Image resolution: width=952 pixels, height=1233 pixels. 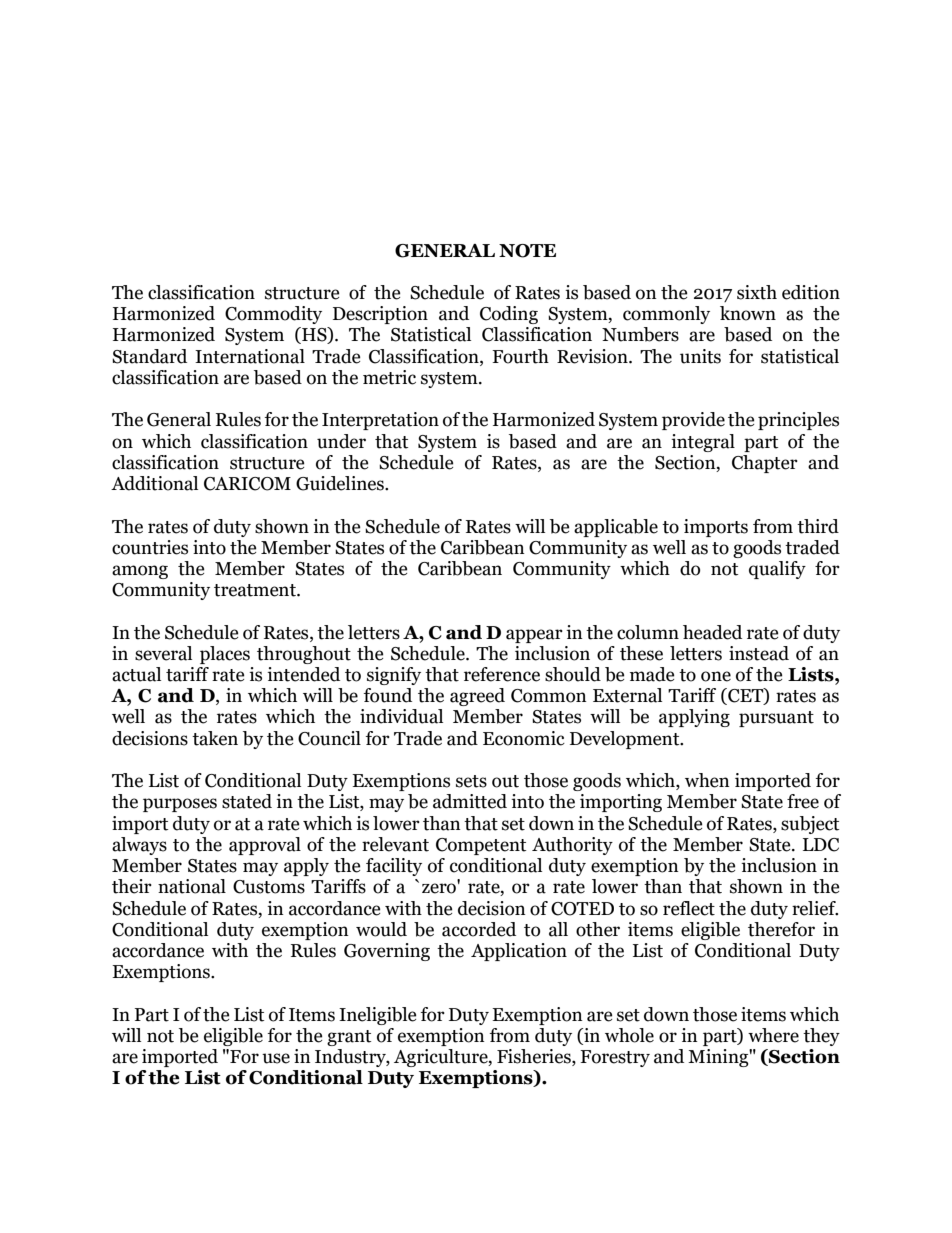 I want to click on sets, so click(x=471, y=781).
